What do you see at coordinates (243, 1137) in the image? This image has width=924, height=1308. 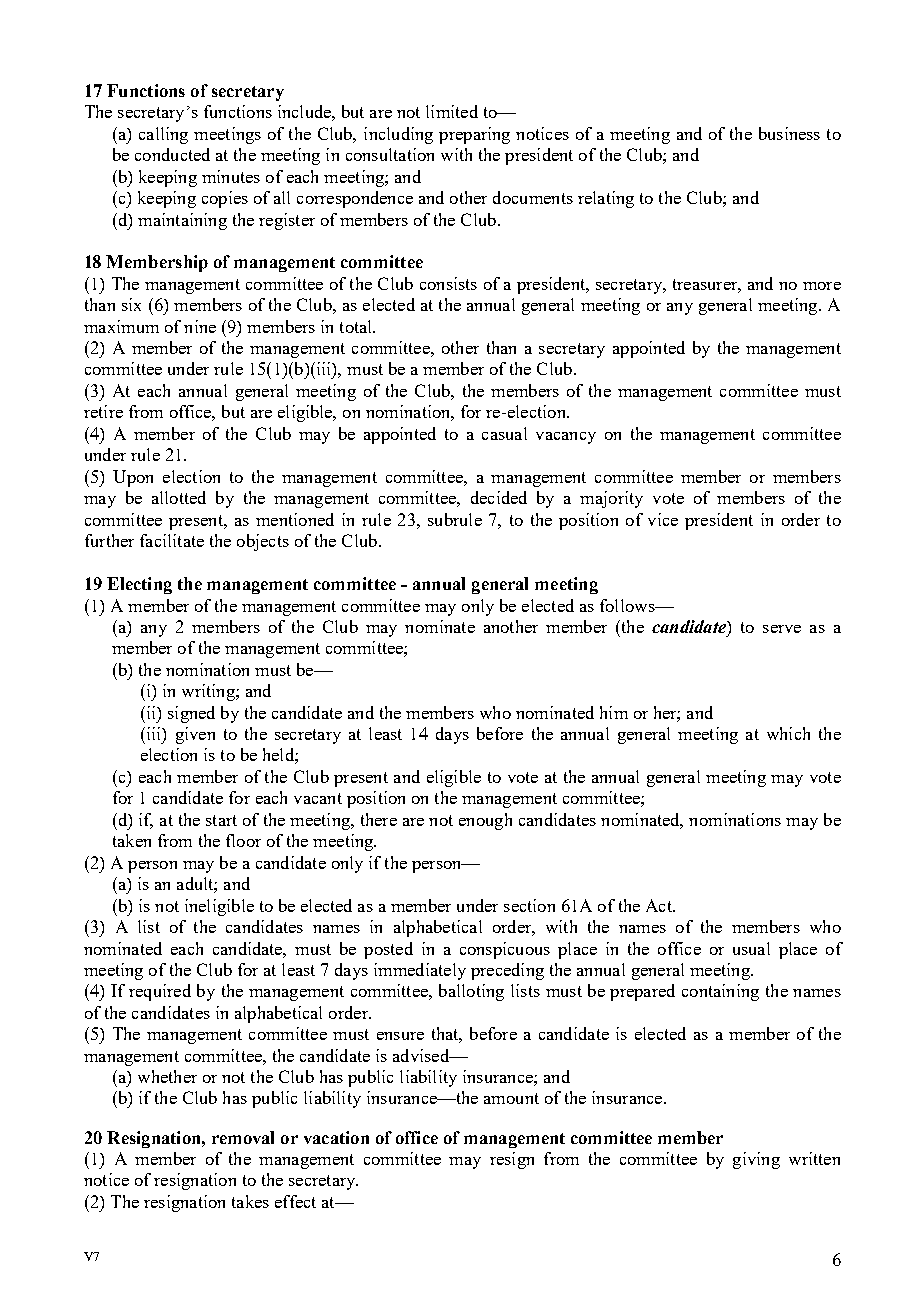 I see `removal` at bounding box center [243, 1137].
